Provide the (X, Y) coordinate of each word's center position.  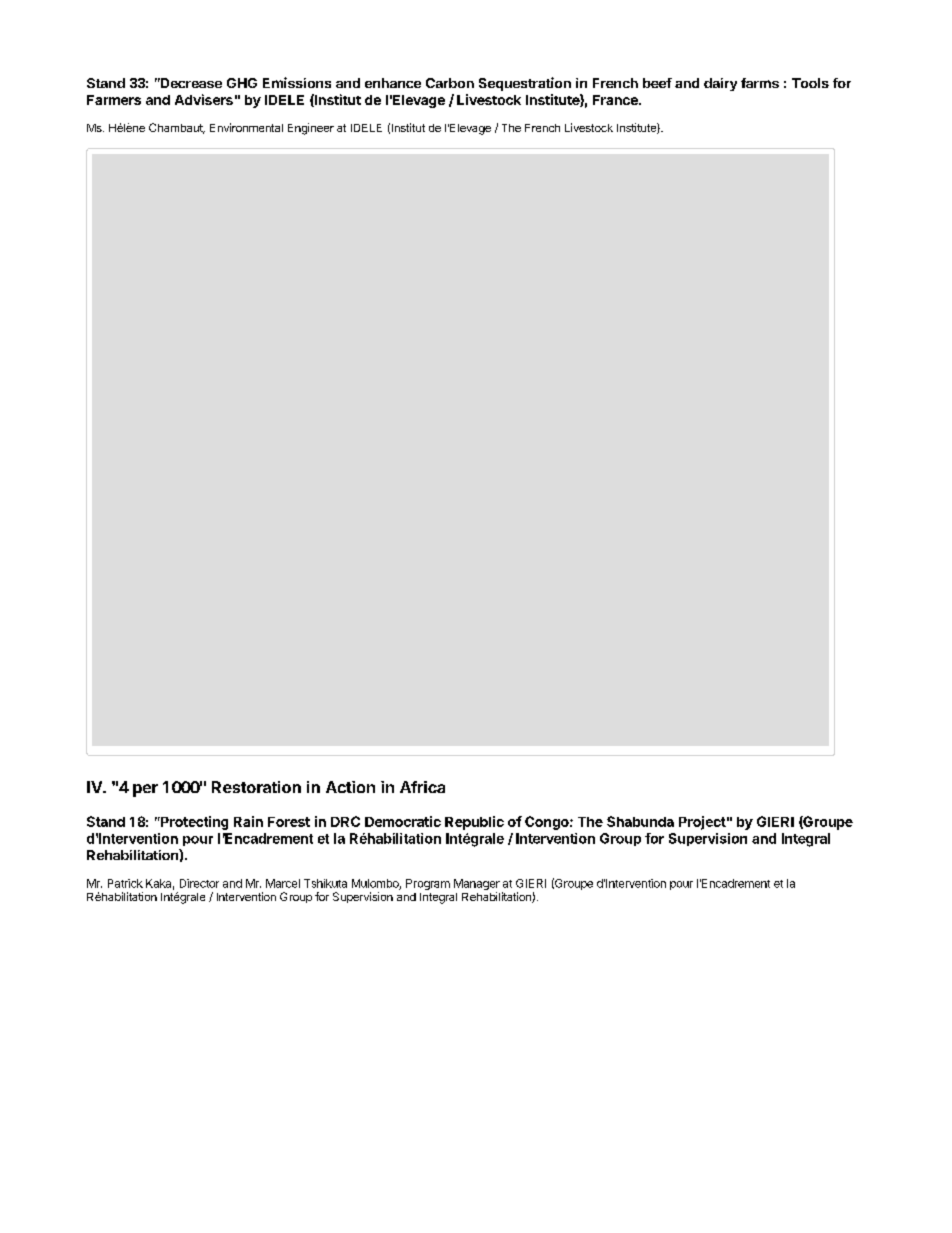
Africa (422, 787)
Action (350, 787)
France (616, 100)
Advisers (204, 99)
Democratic (403, 821)
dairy (720, 84)
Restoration (256, 787)
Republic (474, 823)
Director (199, 883)
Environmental (246, 127)
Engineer (311, 129)
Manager (477, 884)
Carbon (450, 83)
